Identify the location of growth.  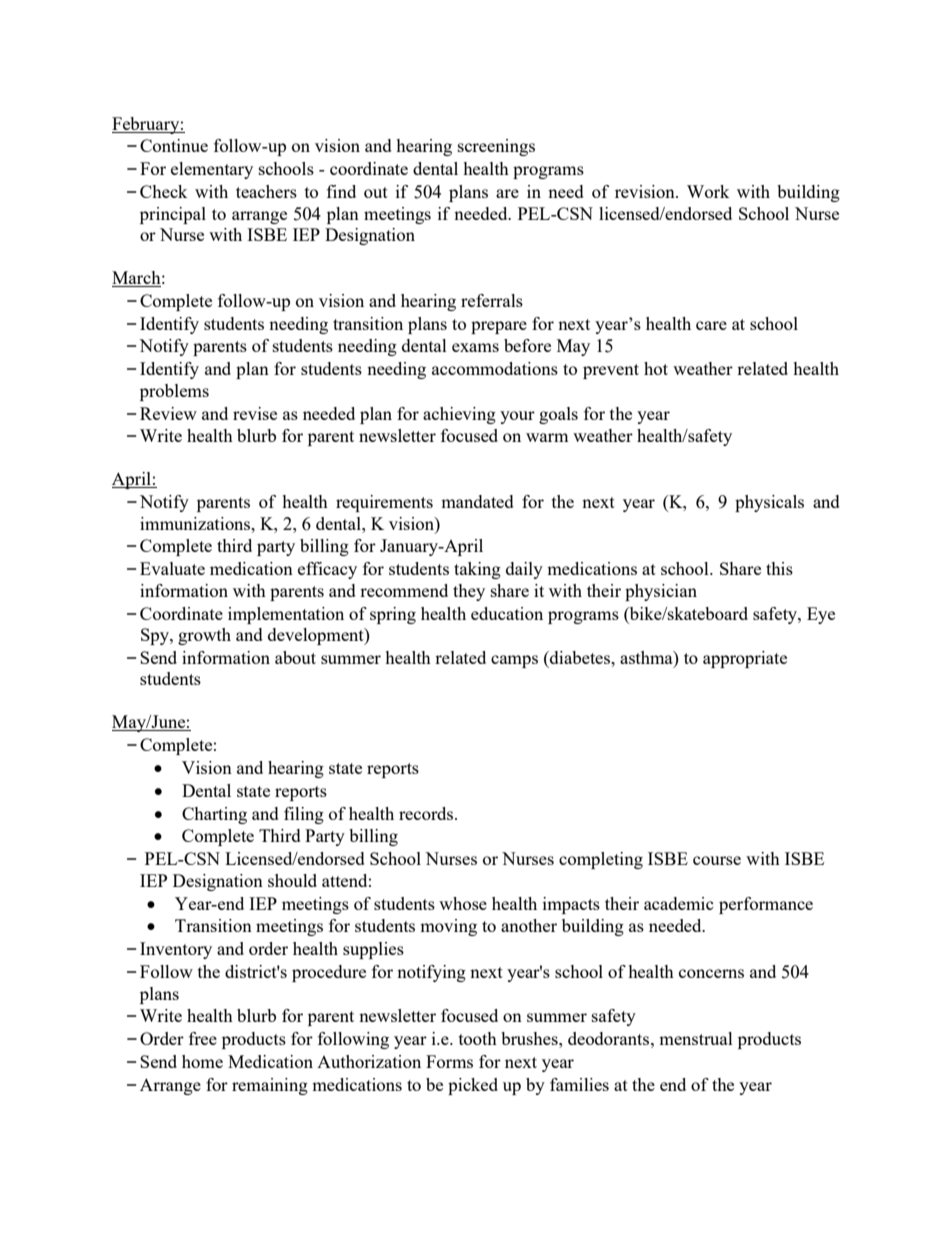
(204, 636).
